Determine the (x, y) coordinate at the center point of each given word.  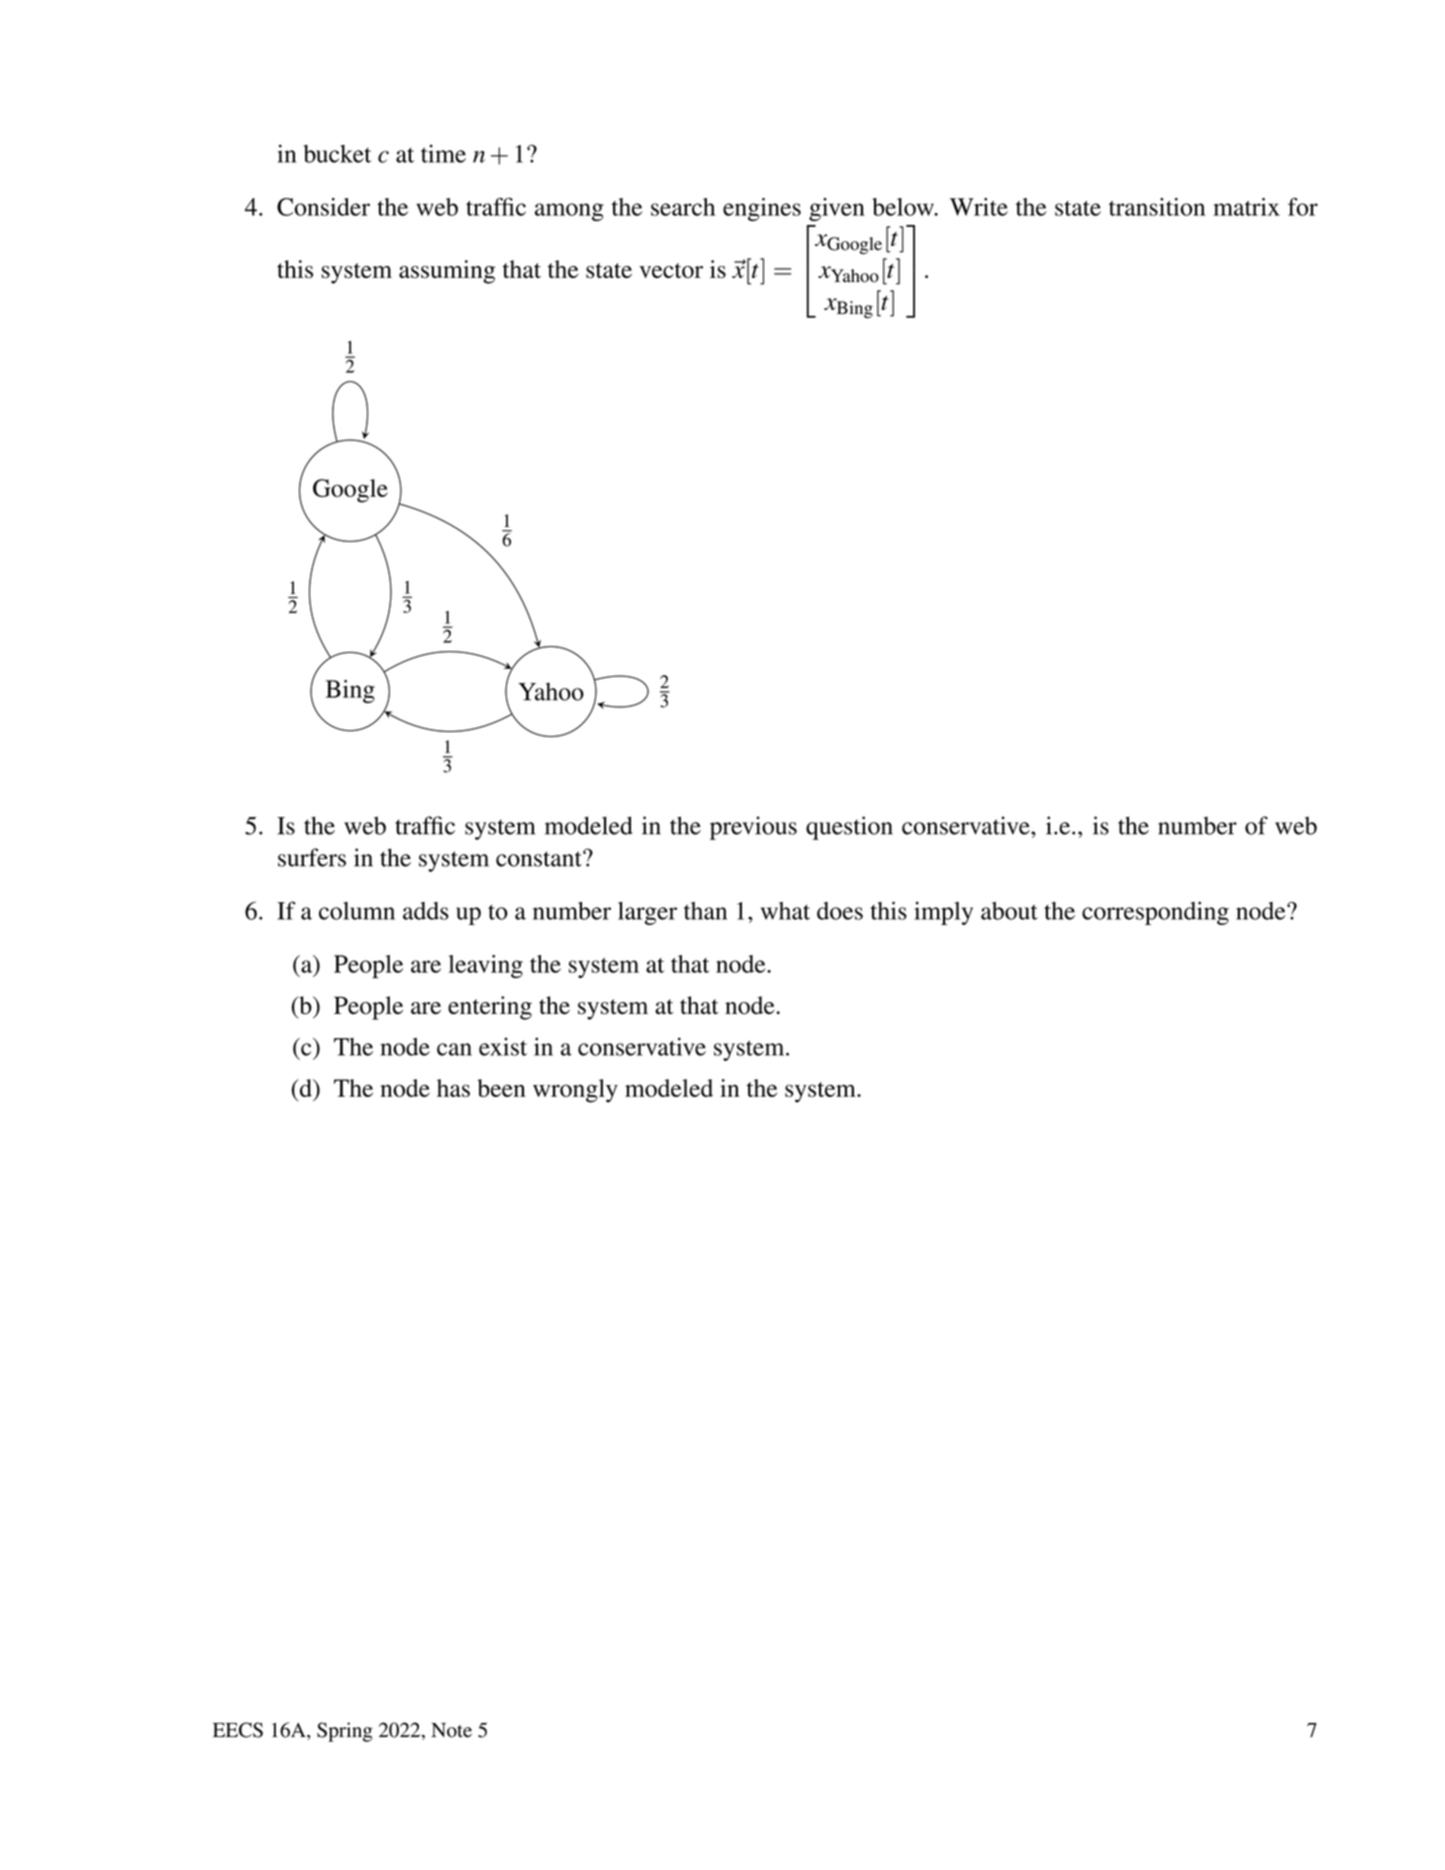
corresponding (1155, 913)
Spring (345, 1732)
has (453, 1088)
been (501, 1088)
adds (426, 911)
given (837, 209)
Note (451, 1730)
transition (1157, 207)
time (443, 153)
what (785, 911)
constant (540, 859)
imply (943, 913)
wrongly (575, 1091)
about (1009, 911)
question (849, 828)
